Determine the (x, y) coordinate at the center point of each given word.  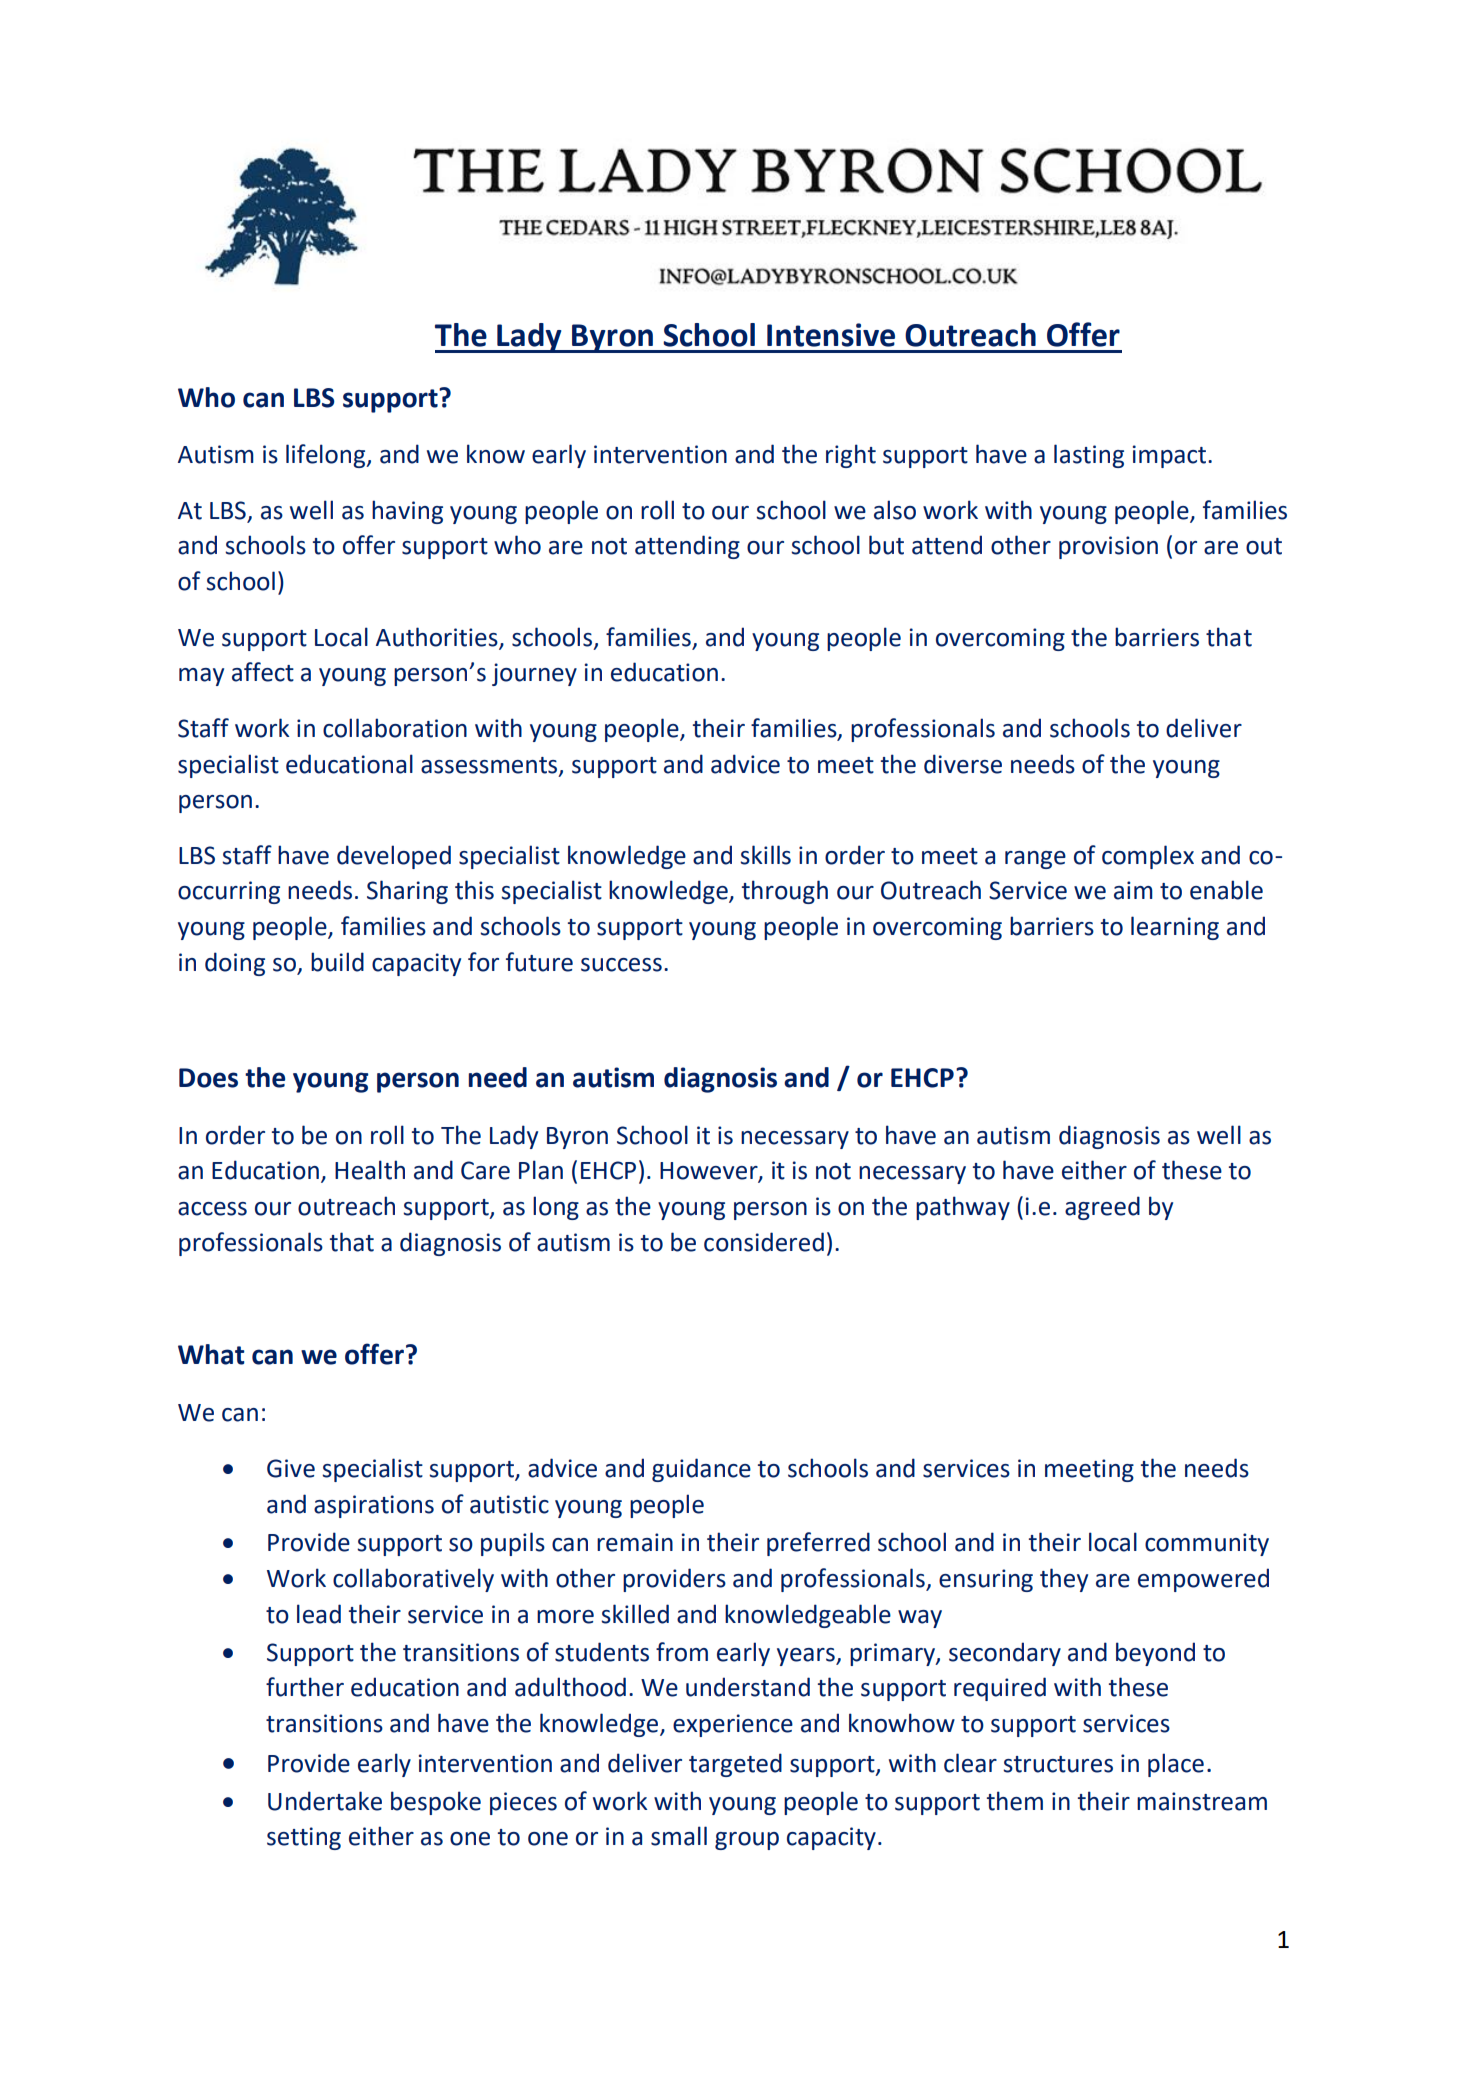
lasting (1089, 456)
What (211, 1354)
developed (394, 857)
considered (764, 1242)
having (407, 512)
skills (765, 855)
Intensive (831, 335)
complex (1148, 857)
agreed (1102, 1208)
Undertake (325, 1801)
